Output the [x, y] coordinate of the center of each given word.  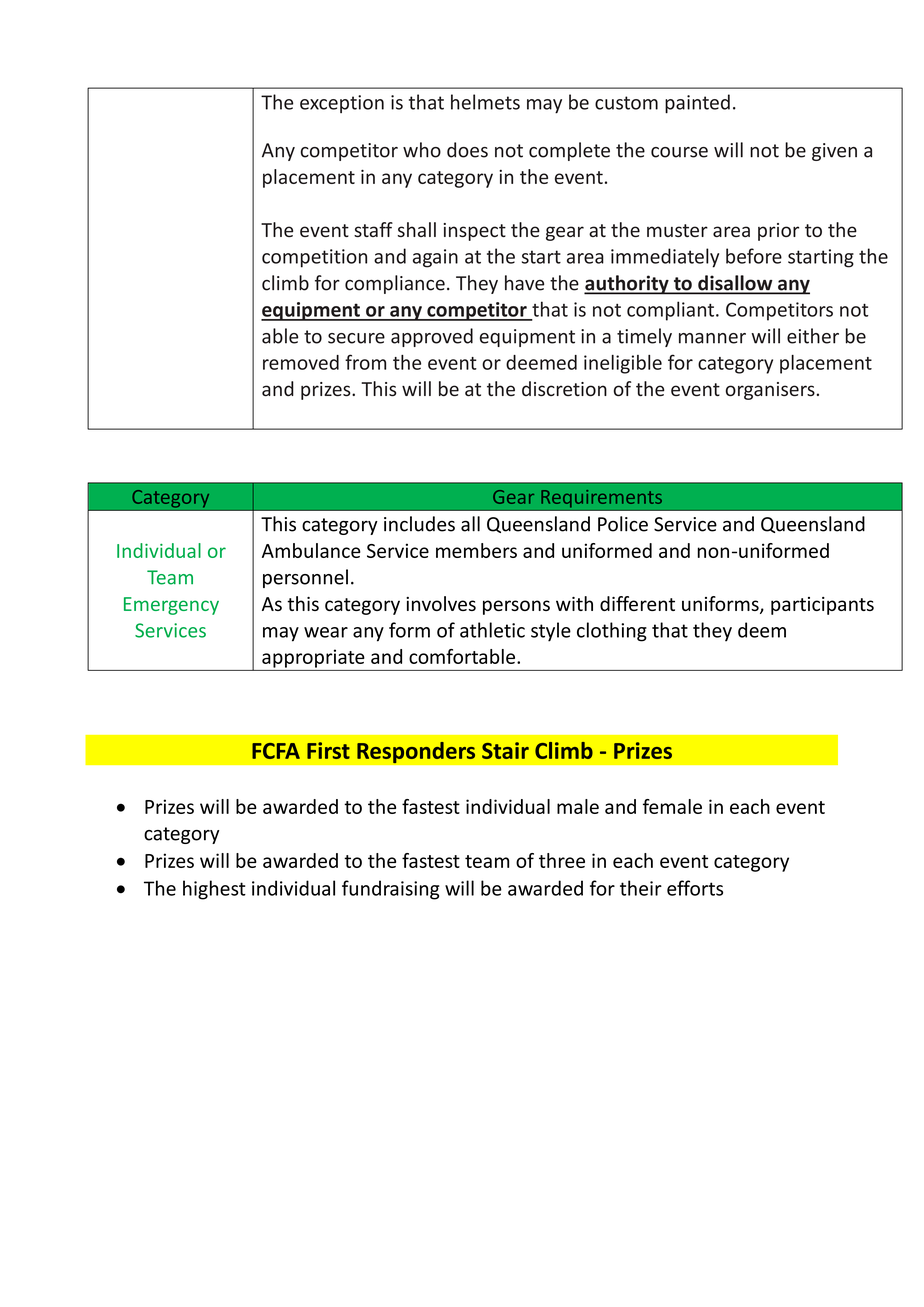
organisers [770, 391]
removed [301, 362]
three [562, 860]
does [467, 150]
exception [342, 104]
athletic [492, 630]
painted [697, 104]
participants [822, 606]
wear [326, 632]
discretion [564, 388]
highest [214, 890]
